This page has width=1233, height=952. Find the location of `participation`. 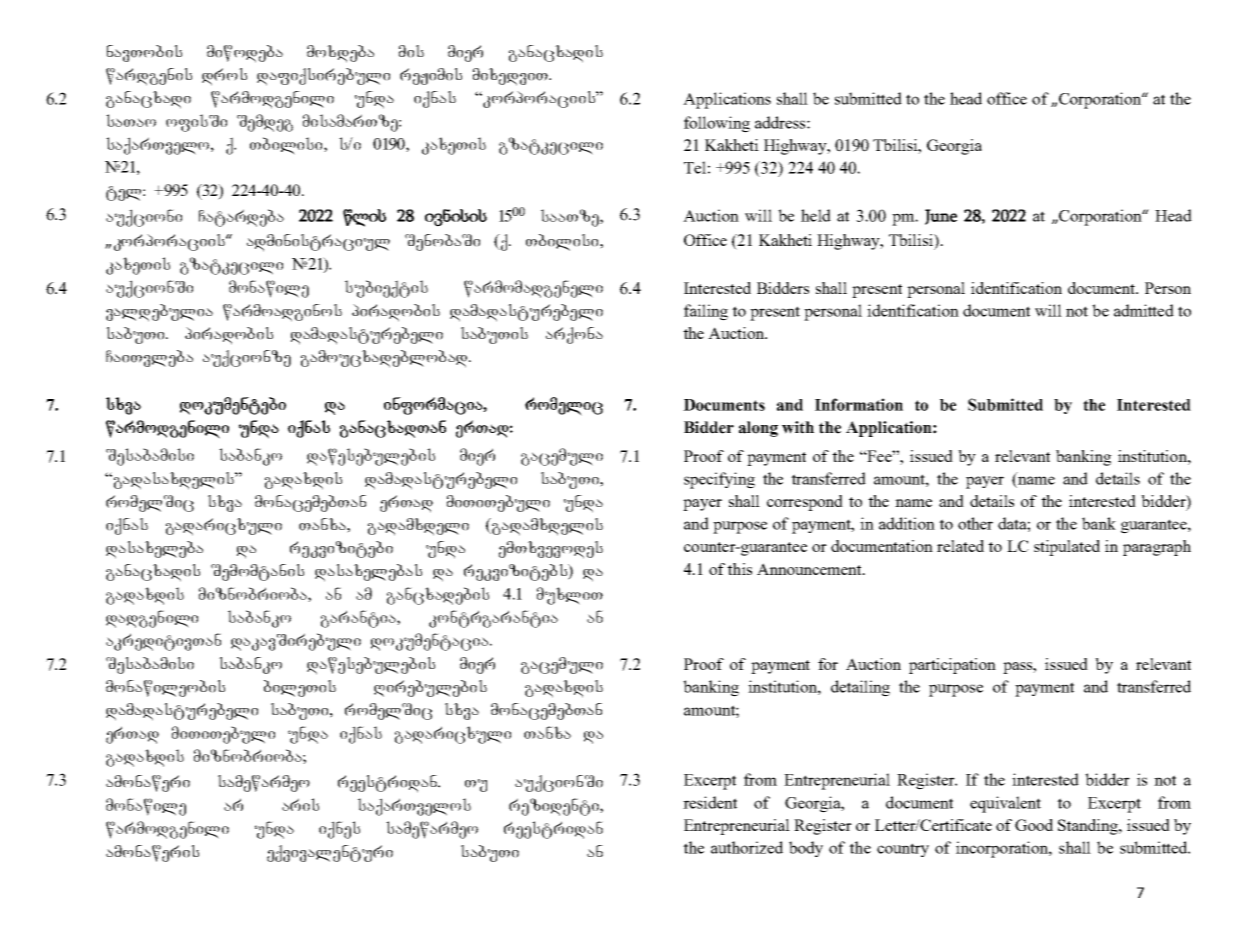

participation is located at coordinates (952, 666).
